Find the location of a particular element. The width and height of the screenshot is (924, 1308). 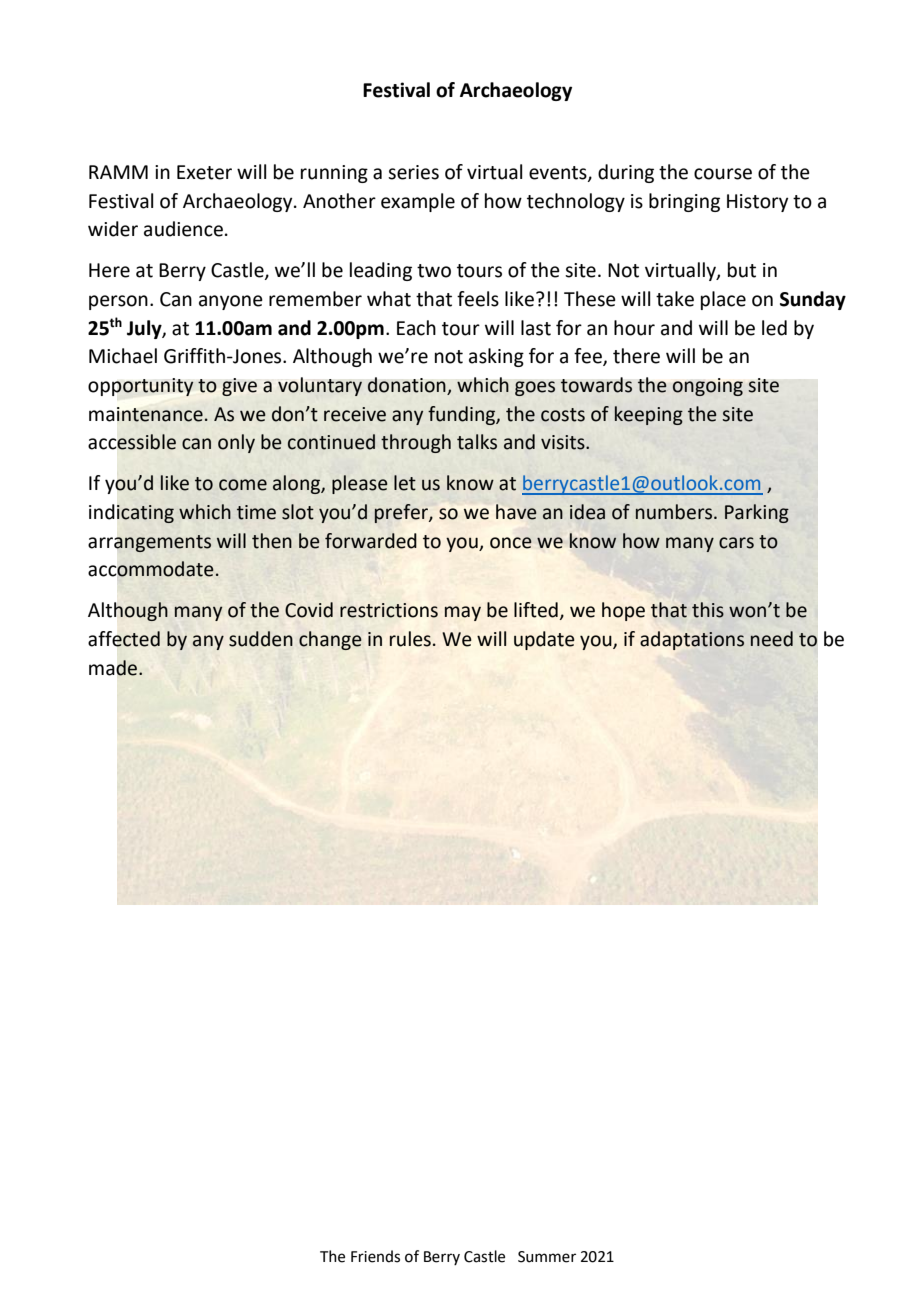

Friends is located at coordinates (375, 1256).
